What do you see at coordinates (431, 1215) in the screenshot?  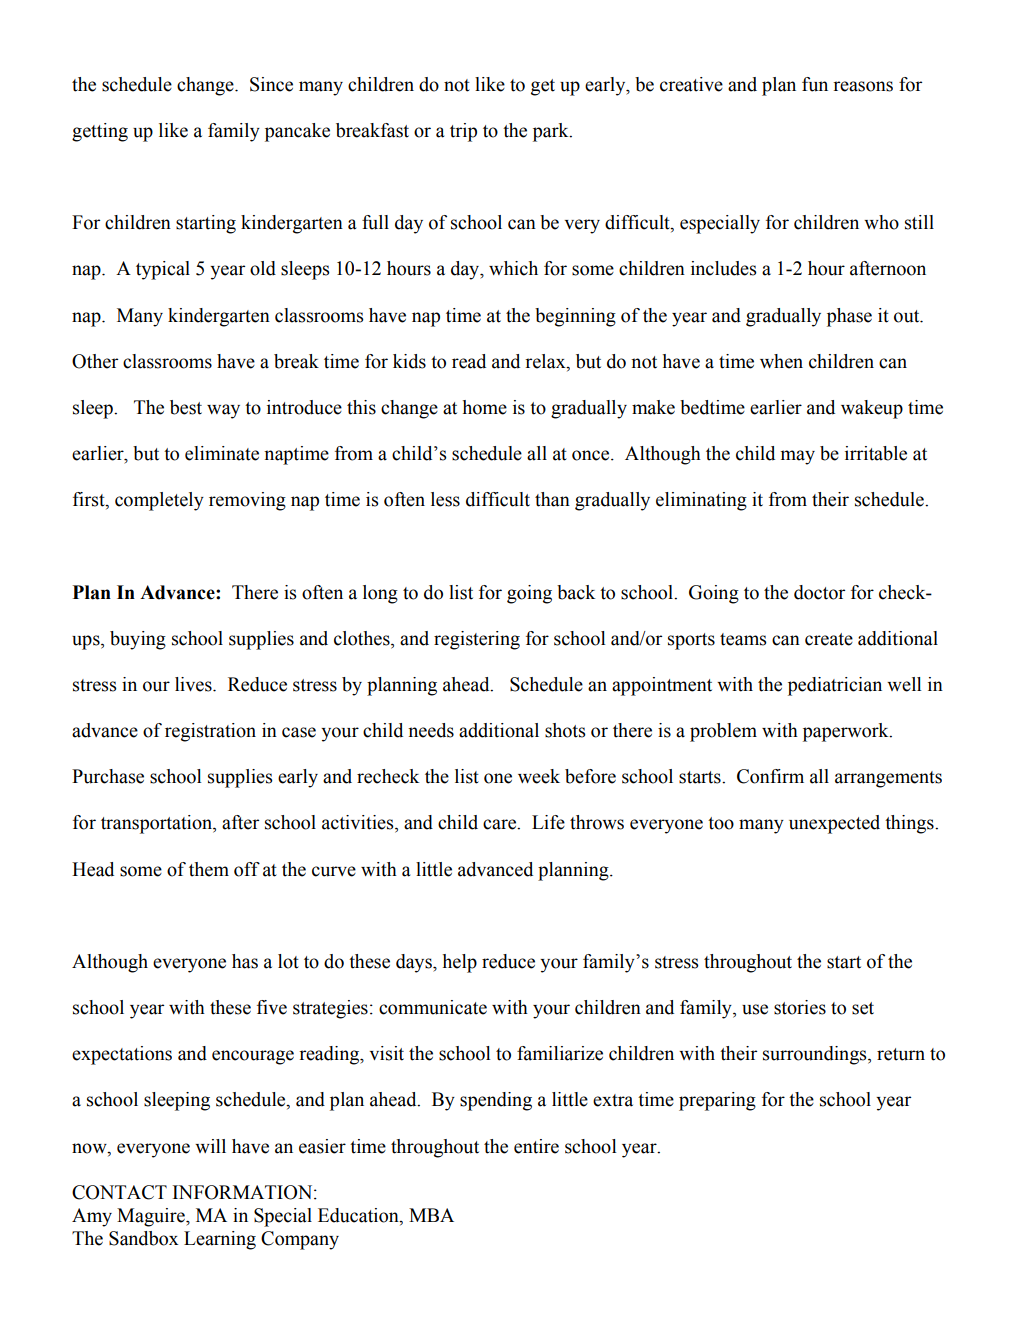 I see `MBA` at bounding box center [431, 1215].
